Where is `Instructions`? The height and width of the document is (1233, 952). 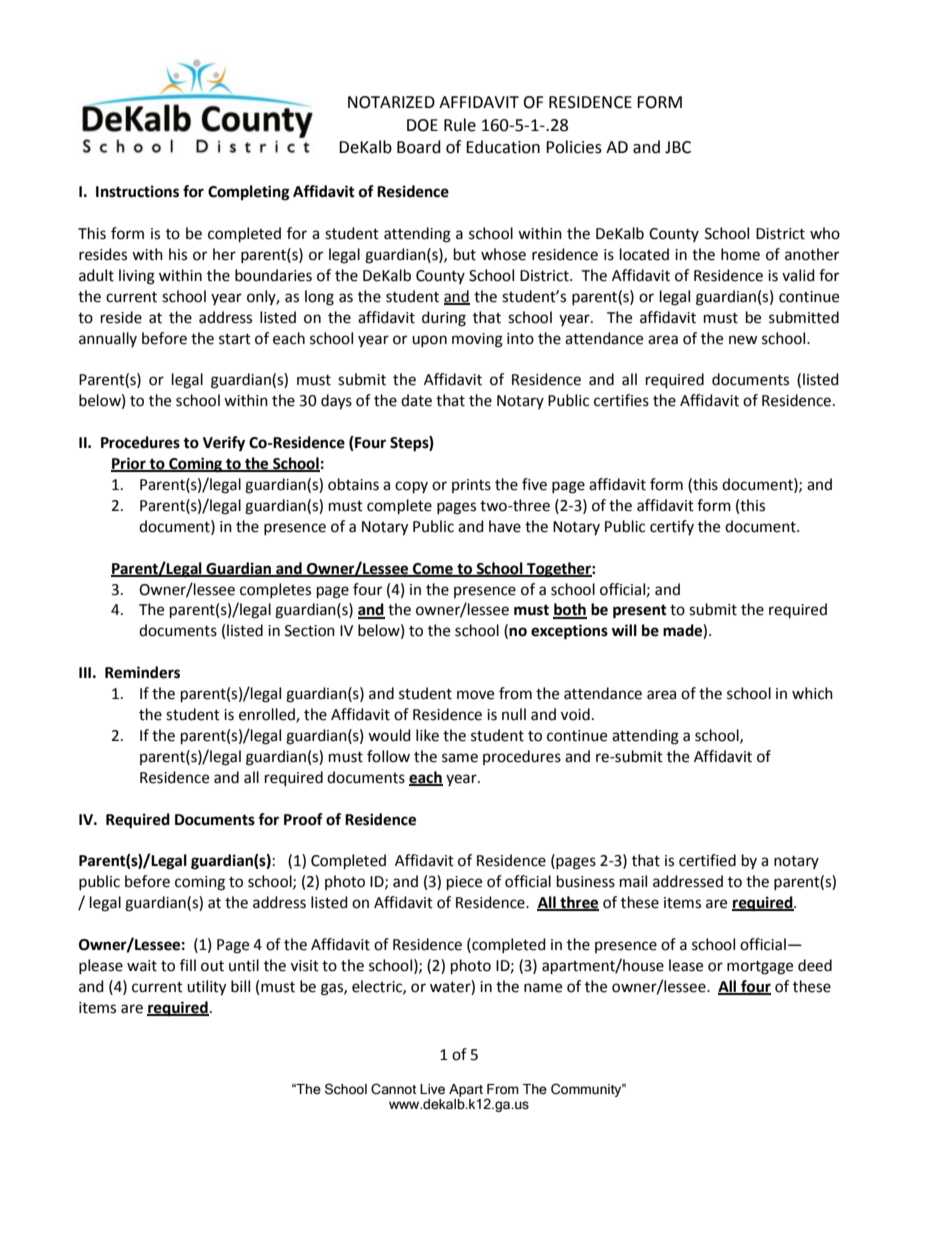
Instructions is located at coordinates (137, 191).
